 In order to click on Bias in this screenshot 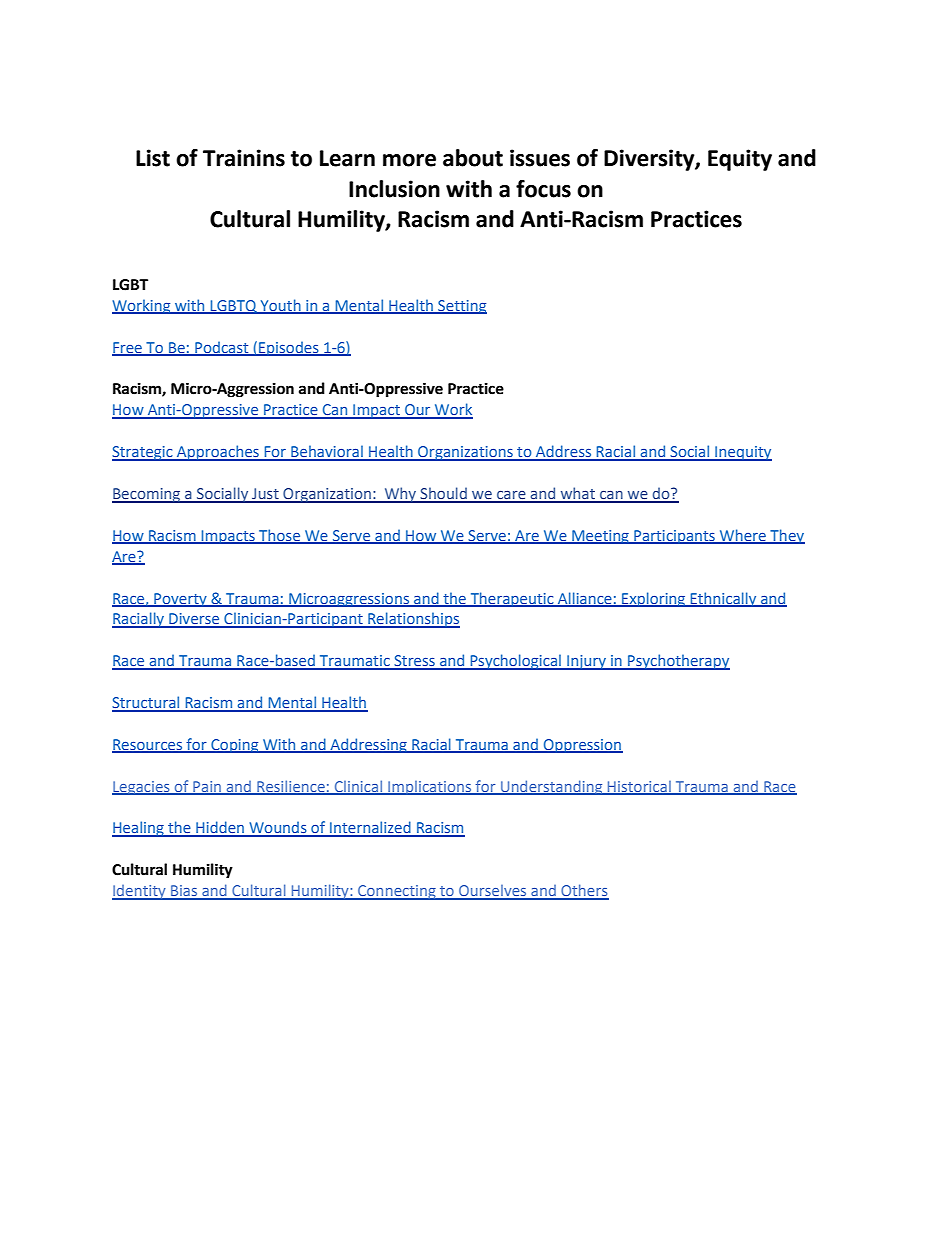, I will do `click(184, 892)`.
